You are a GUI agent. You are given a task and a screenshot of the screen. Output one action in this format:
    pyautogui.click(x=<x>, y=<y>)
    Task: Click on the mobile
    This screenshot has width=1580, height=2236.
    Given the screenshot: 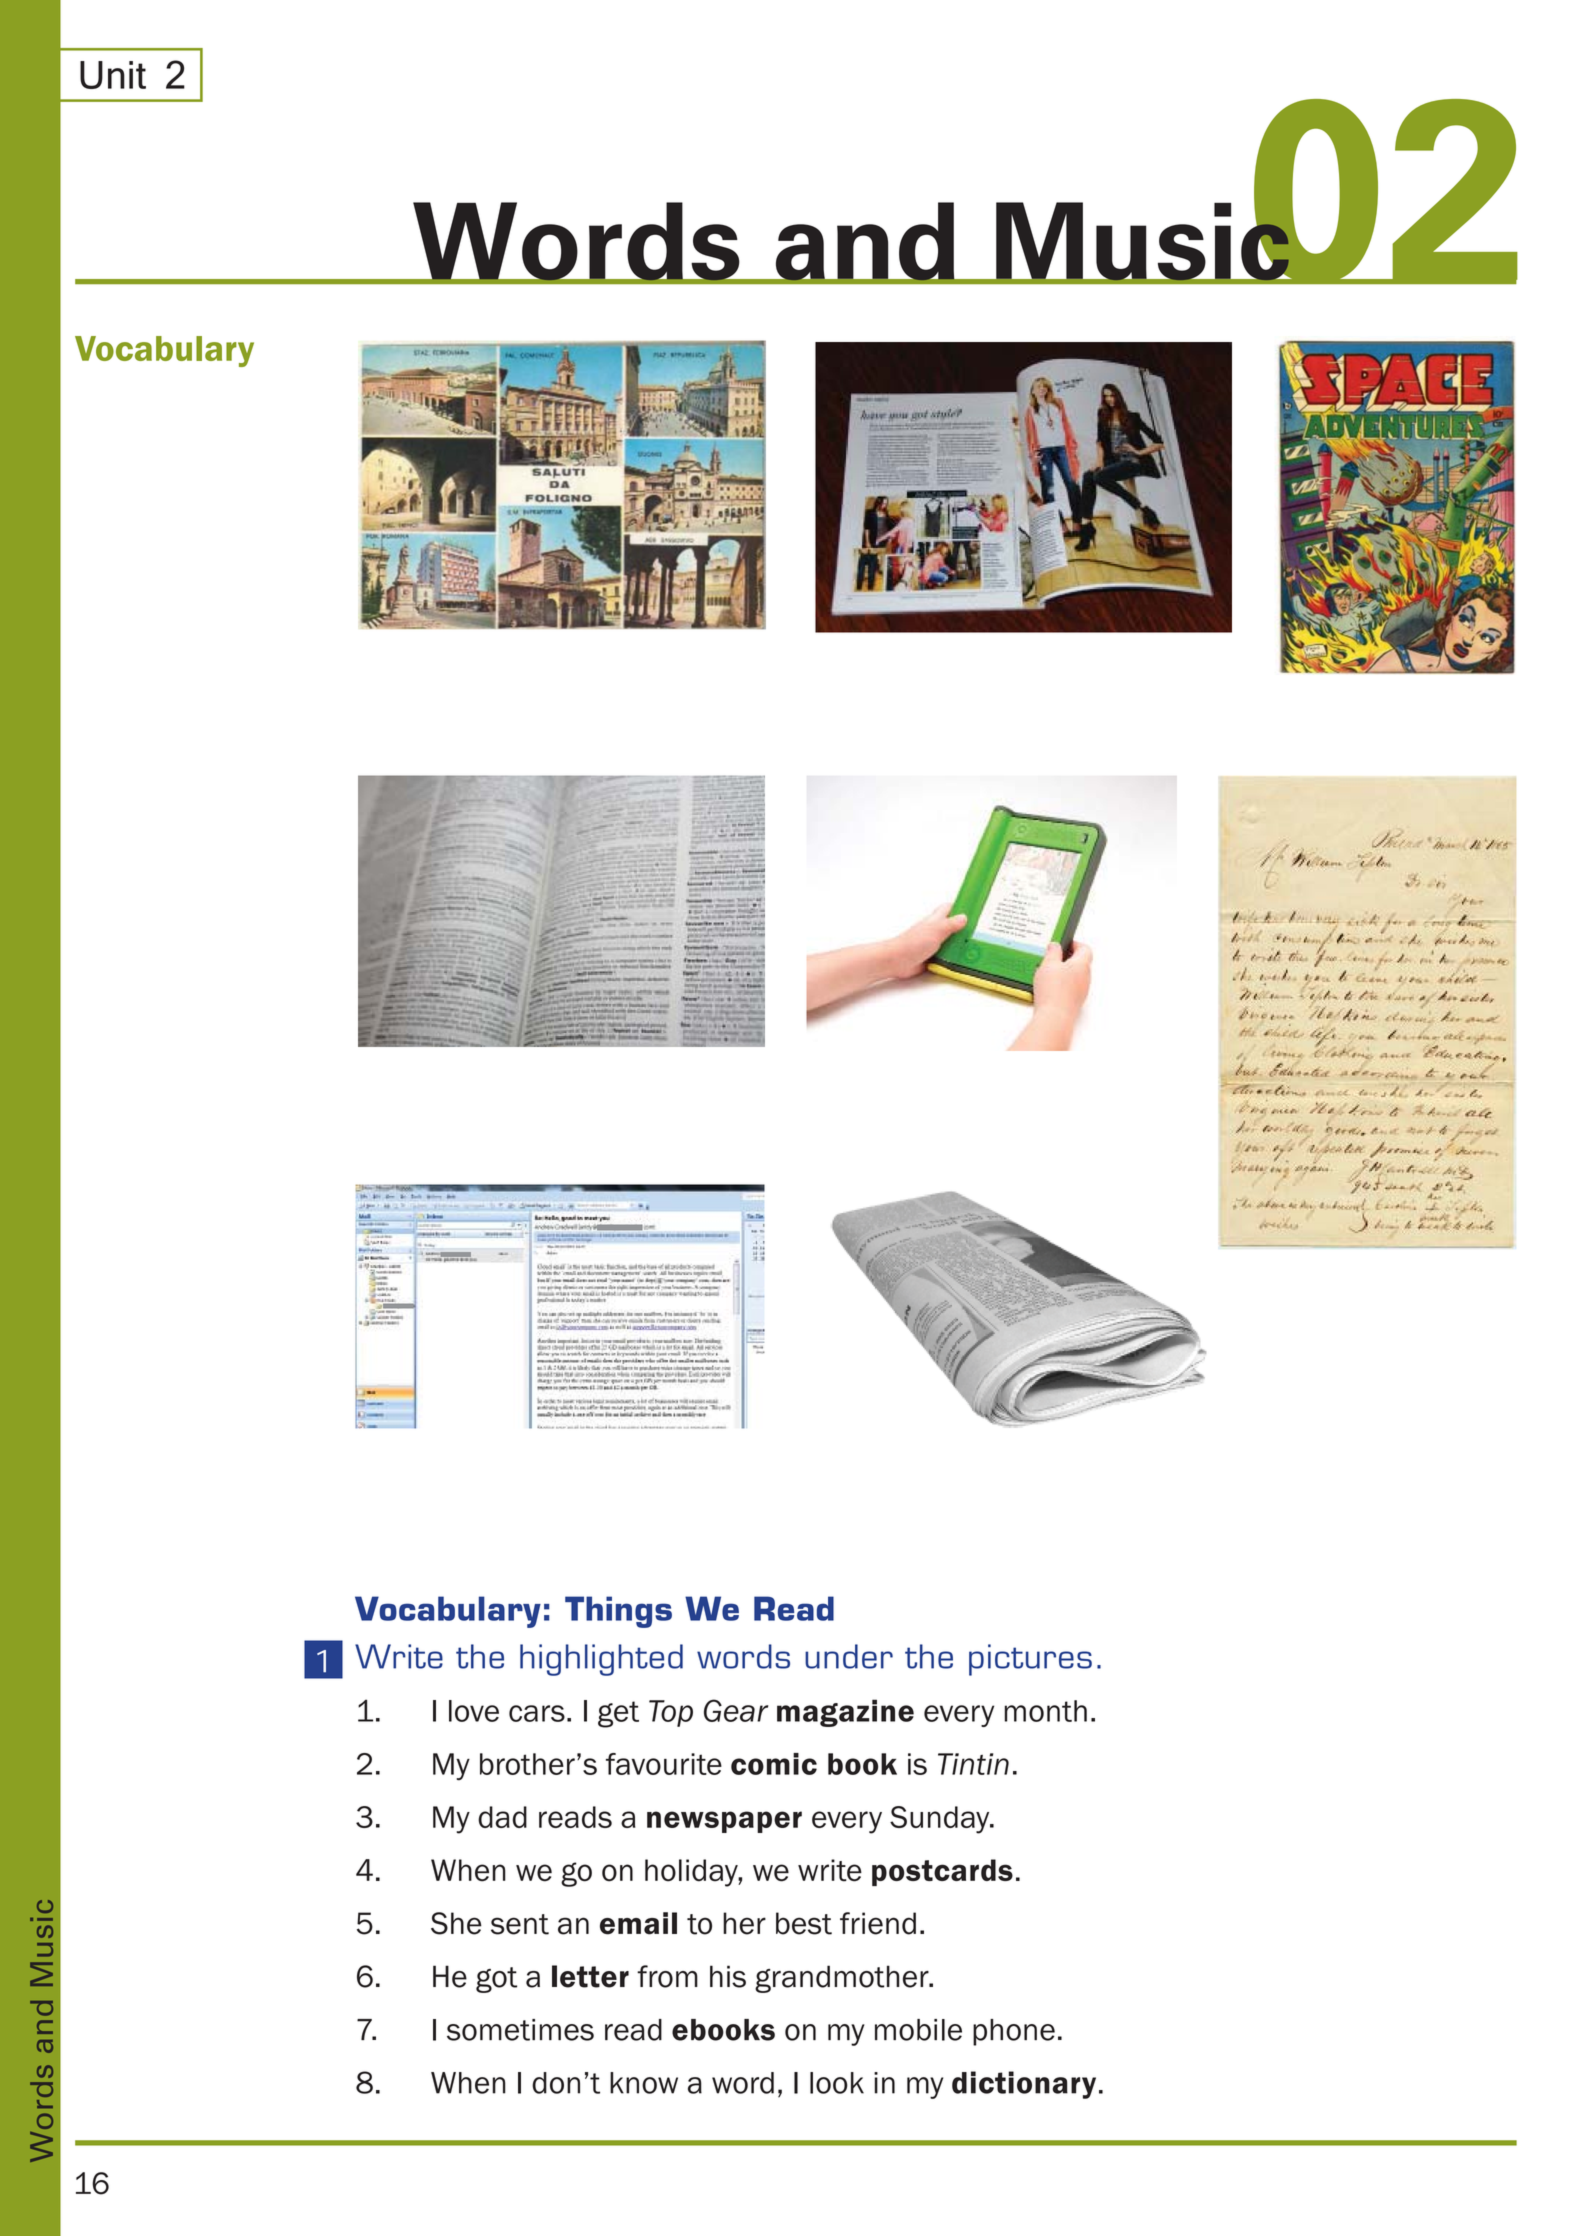 What is the action you would take?
    pyautogui.click(x=918, y=2030)
